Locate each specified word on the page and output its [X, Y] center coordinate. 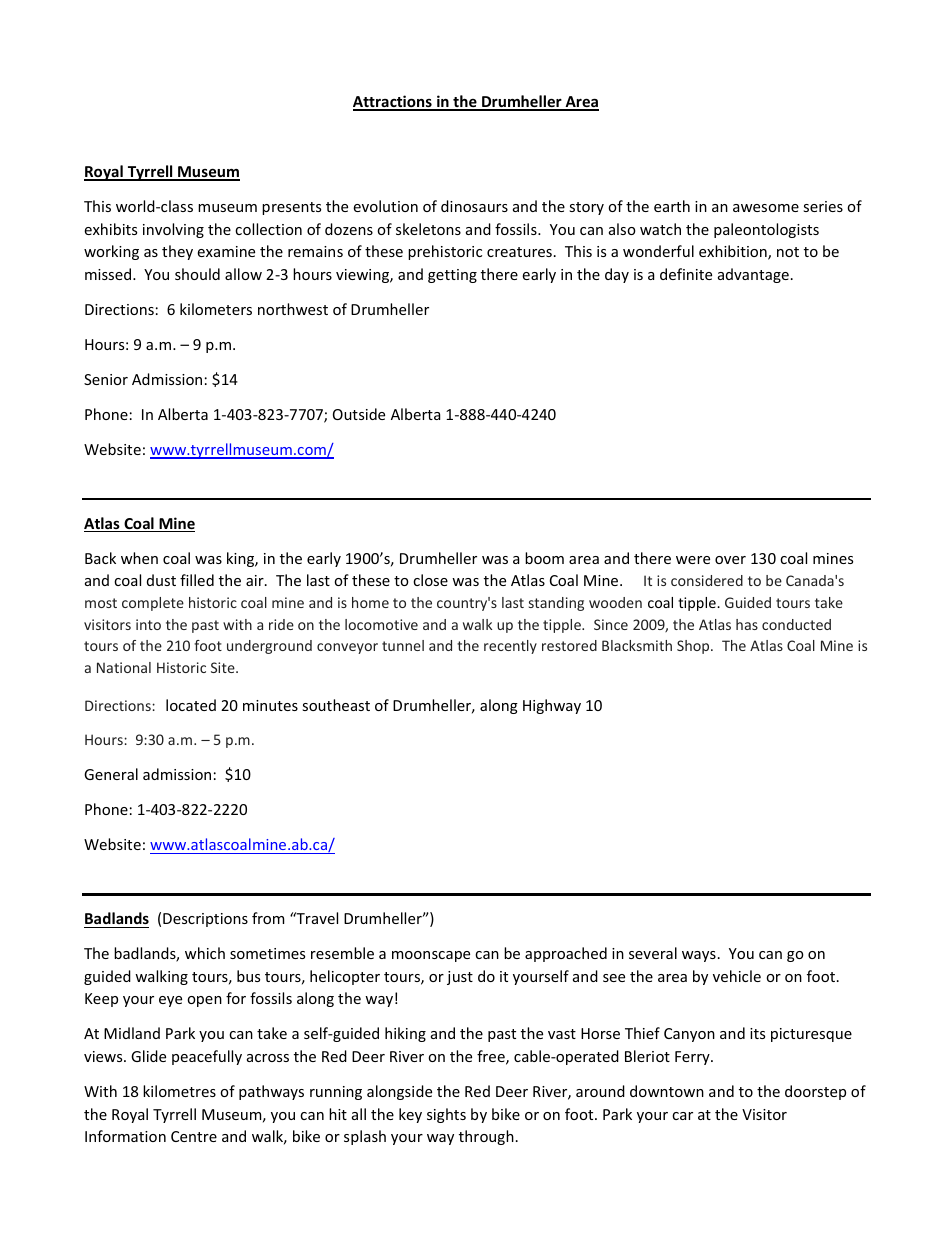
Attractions [393, 102]
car [682, 1116]
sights [446, 1115]
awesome [766, 208]
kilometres [179, 1091]
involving [173, 230]
